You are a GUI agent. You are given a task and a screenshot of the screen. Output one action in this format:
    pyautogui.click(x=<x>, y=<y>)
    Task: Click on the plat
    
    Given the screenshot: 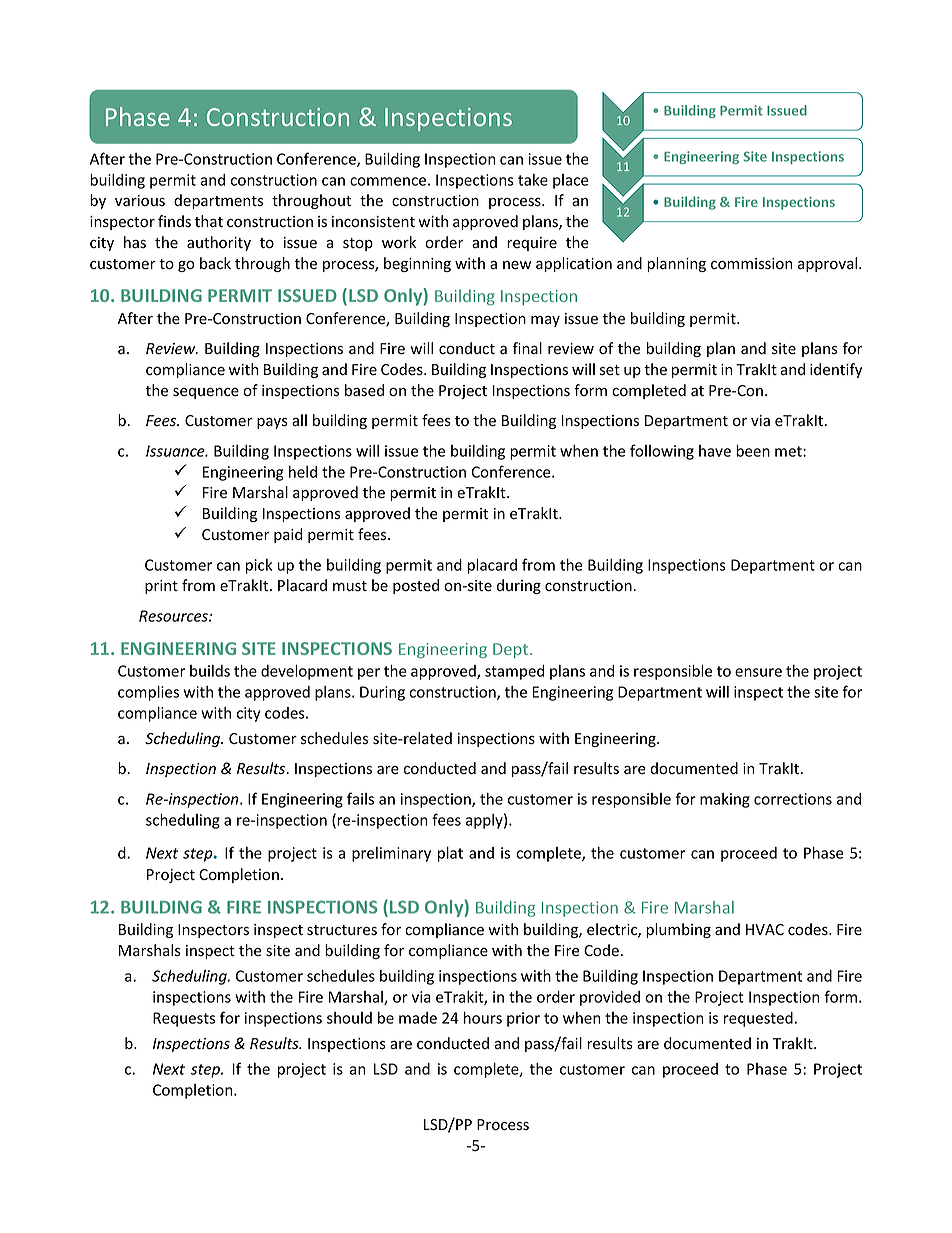 What is the action you would take?
    pyautogui.click(x=450, y=854)
